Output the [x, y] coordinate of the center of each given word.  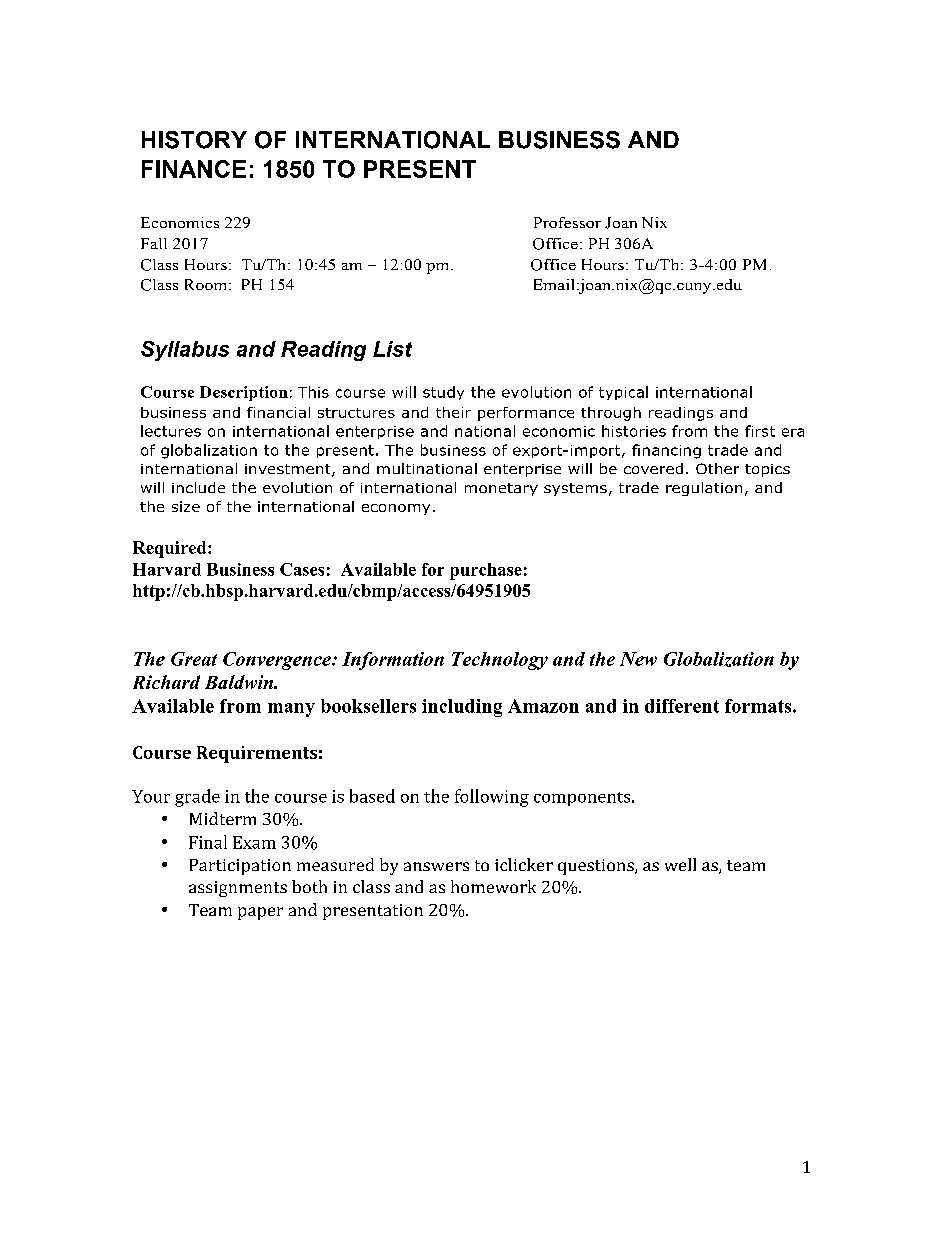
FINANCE [194, 169]
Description [244, 393]
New [638, 659]
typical [623, 393]
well [680, 864]
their [453, 412]
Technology [500, 661]
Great [194, 659]
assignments [238, 889]
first [760, 431]
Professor [567, 222]
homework [493, 886]
